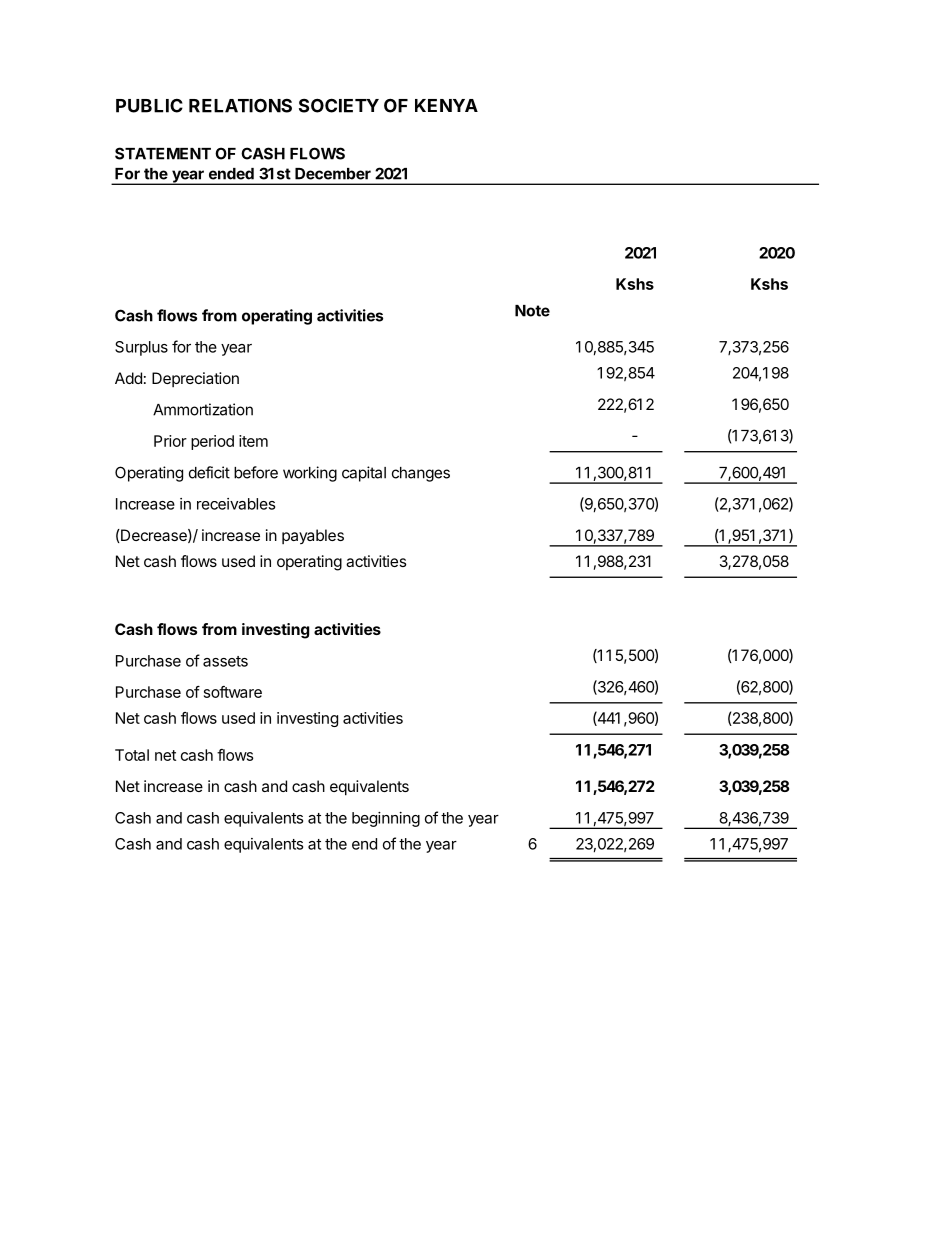 This document has height=1233, width=952. Describe the element at coordinates (386, 819) in the document. I see `beginning` at that location.
